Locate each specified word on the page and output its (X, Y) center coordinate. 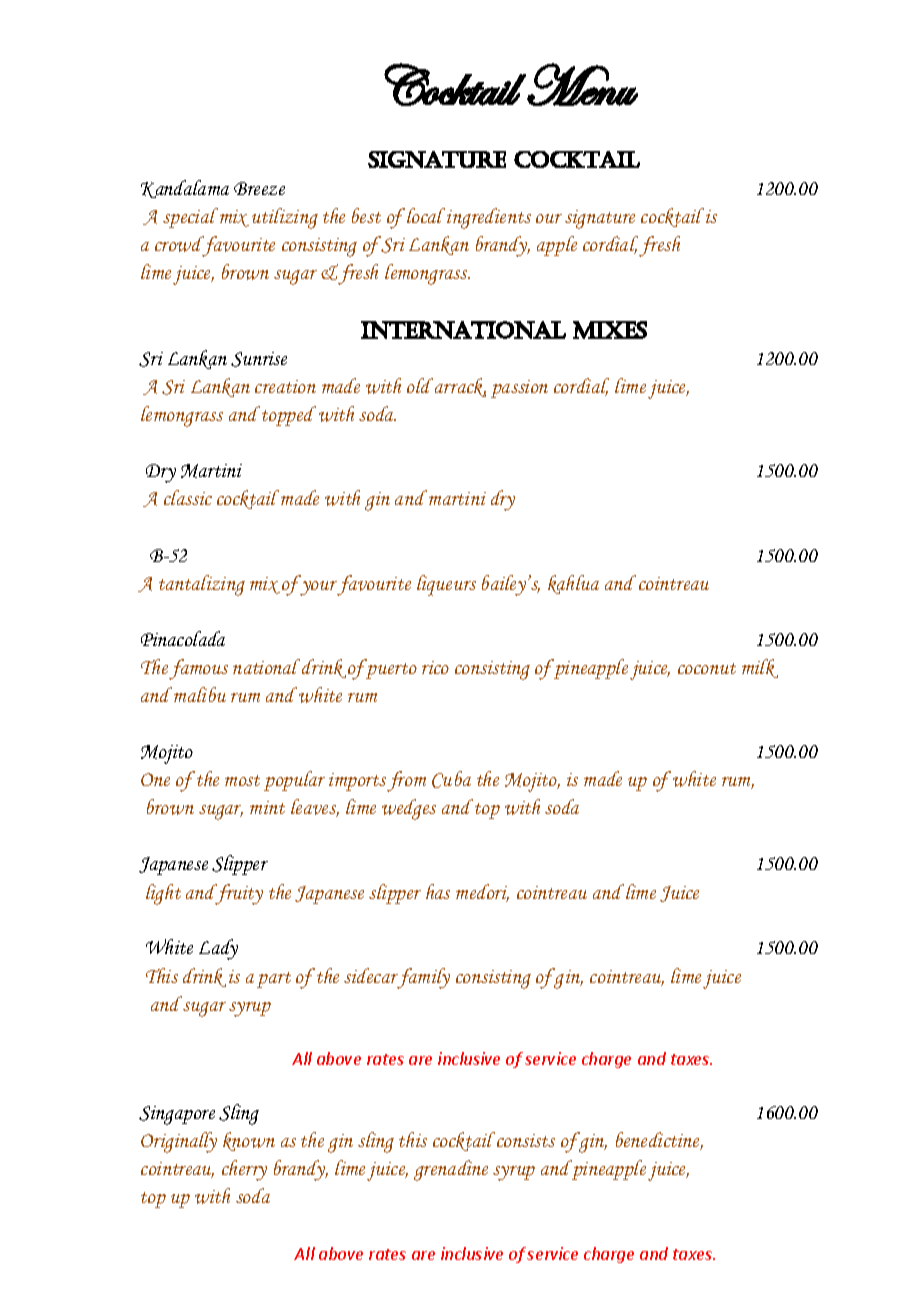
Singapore (177, 1115)
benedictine (659, 1141)
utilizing (285, 218)
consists (526, 1140)
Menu (582, 84)
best (366, 215)
